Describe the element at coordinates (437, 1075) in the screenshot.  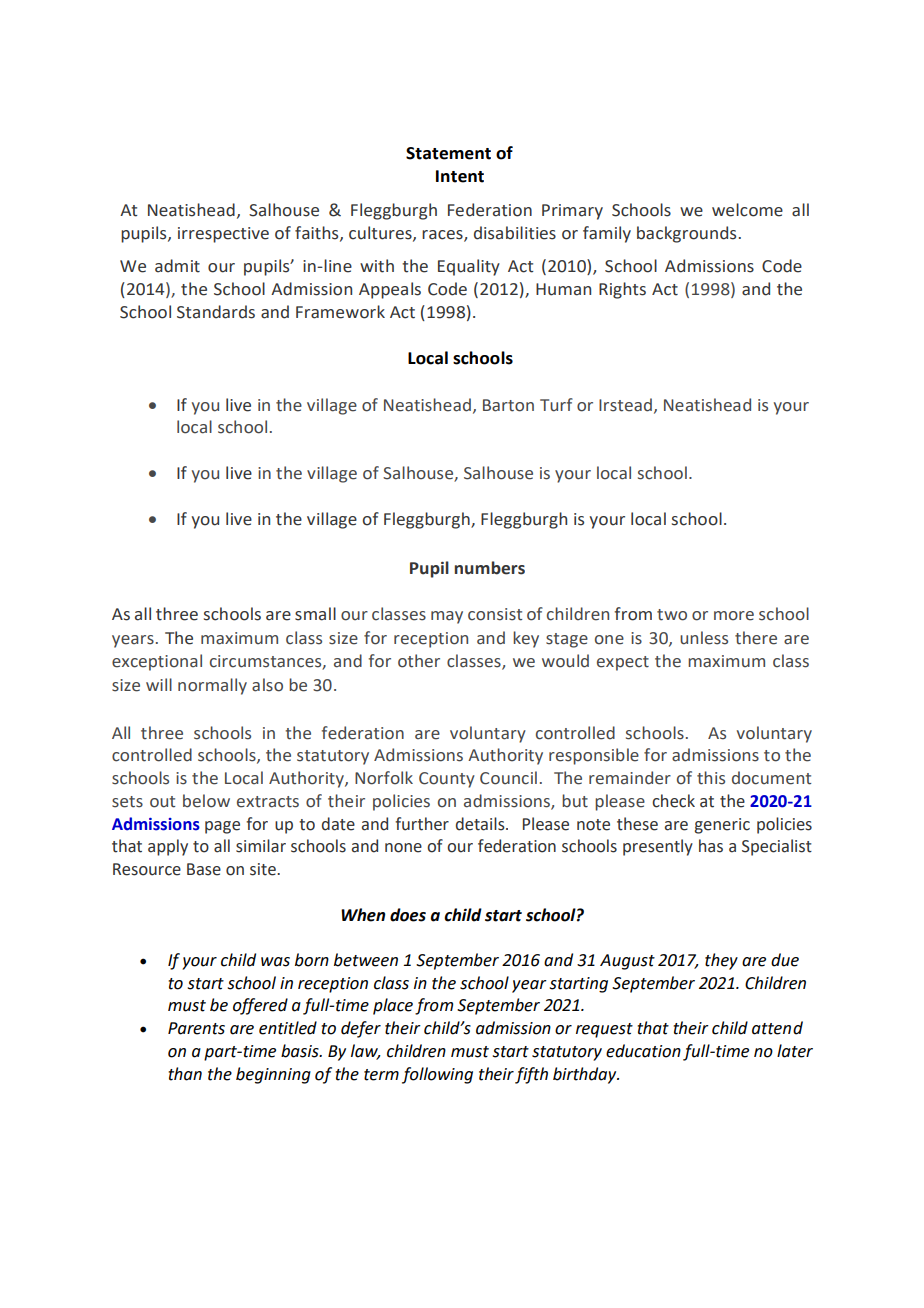
I see `following` at that location.
